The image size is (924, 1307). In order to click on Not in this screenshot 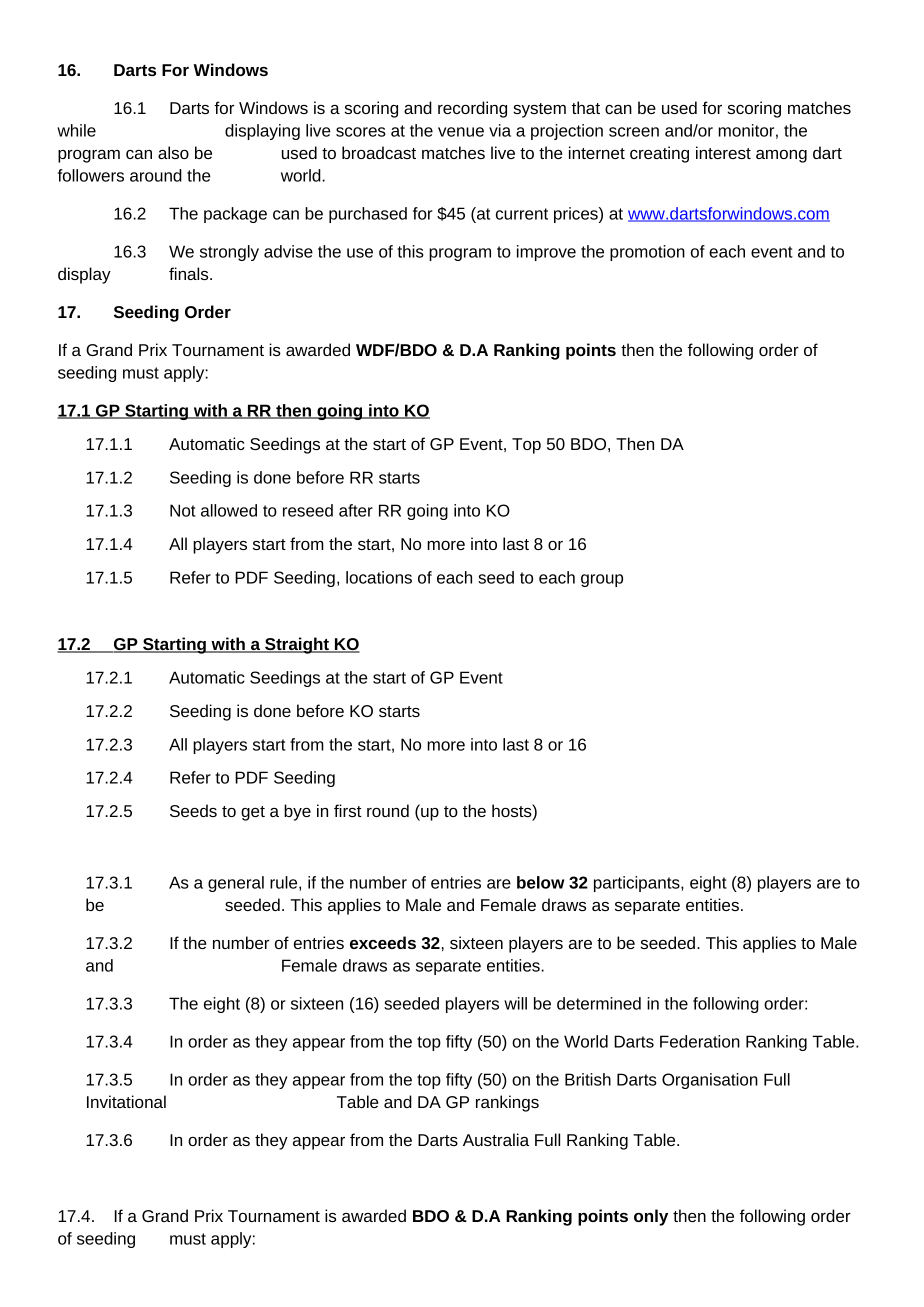, I will do `click(183, 510)`.
